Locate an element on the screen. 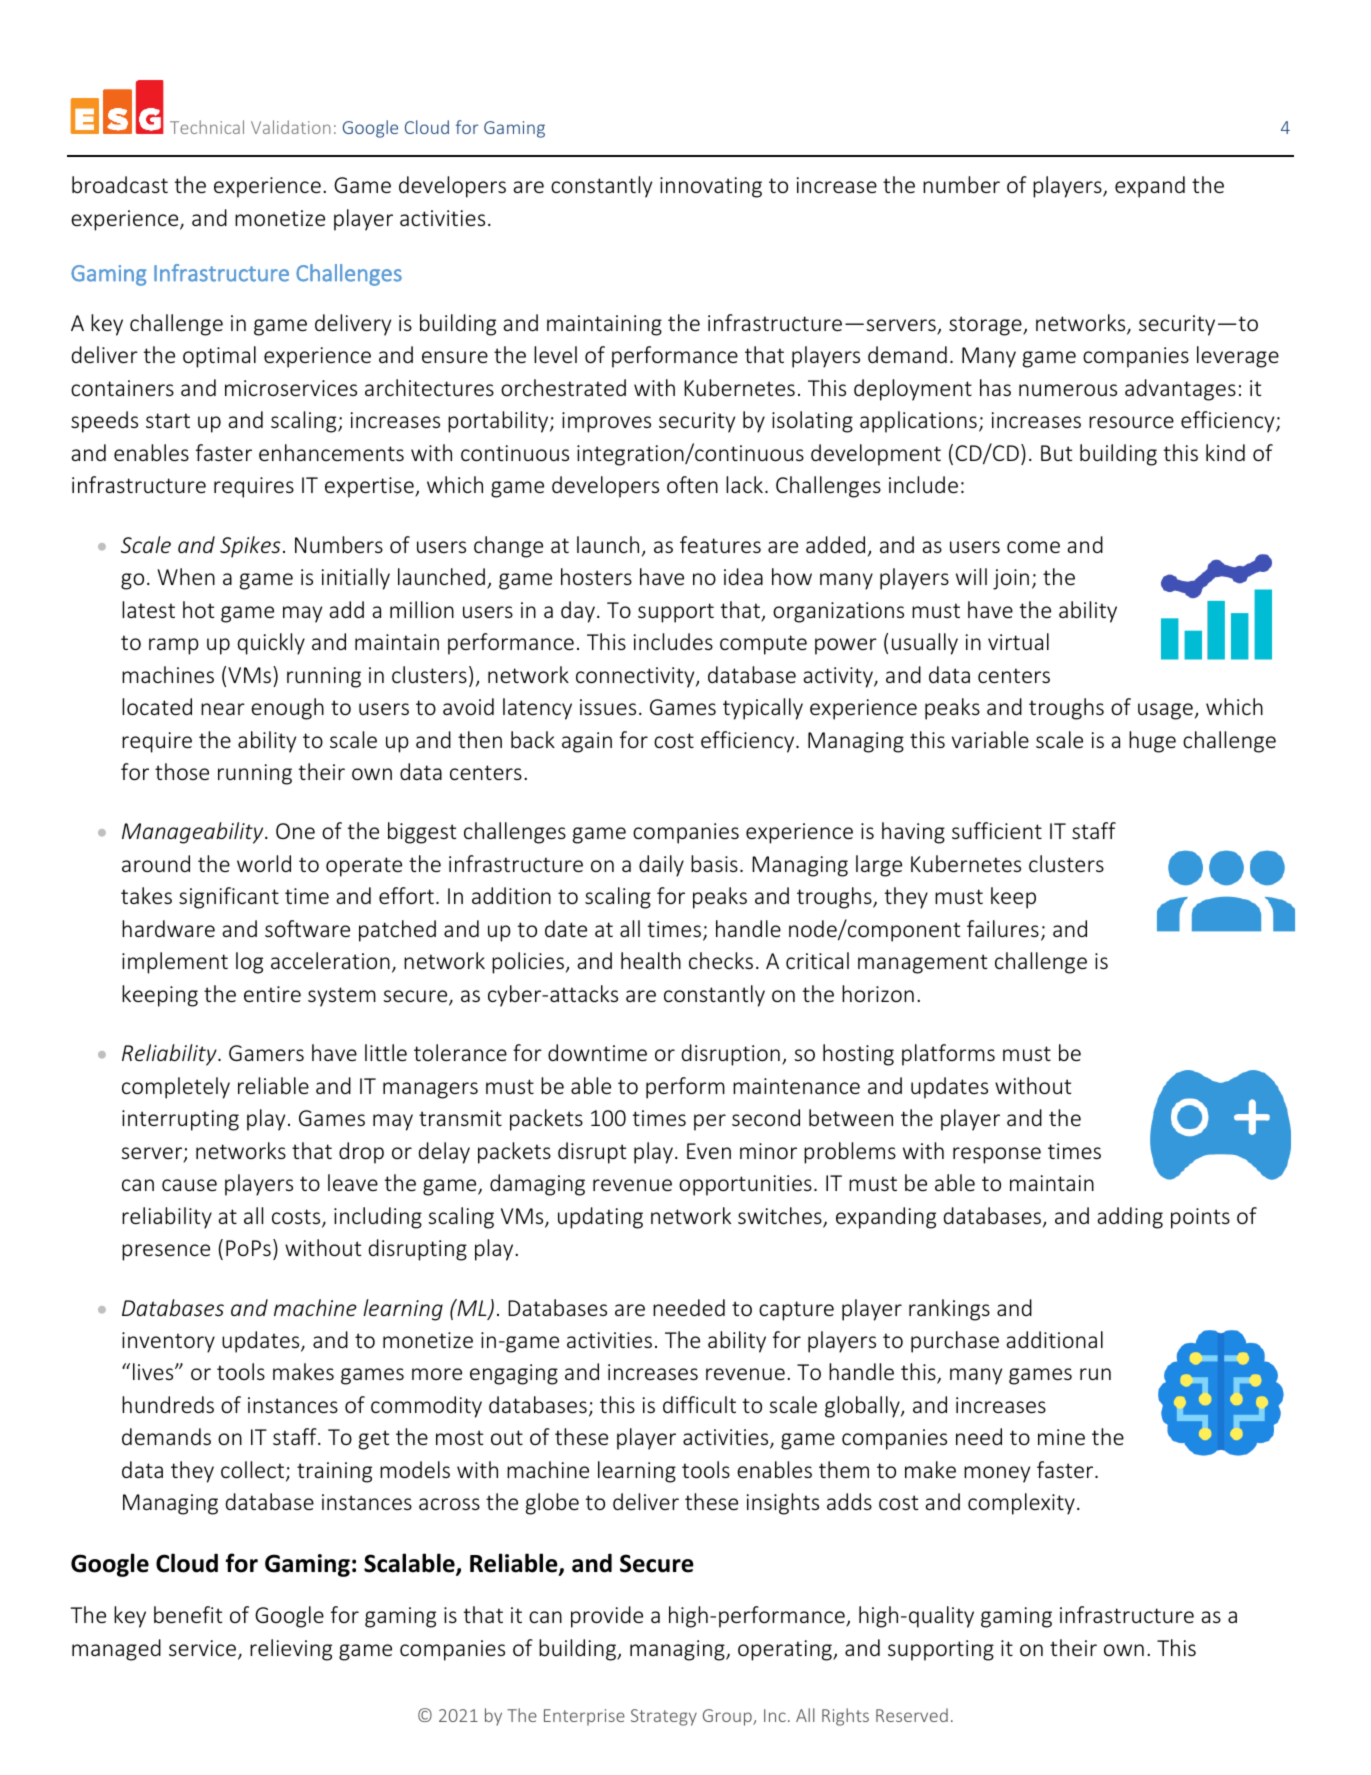 The image size is (1371, 1775). significant is located at coordinates (229, 898).
